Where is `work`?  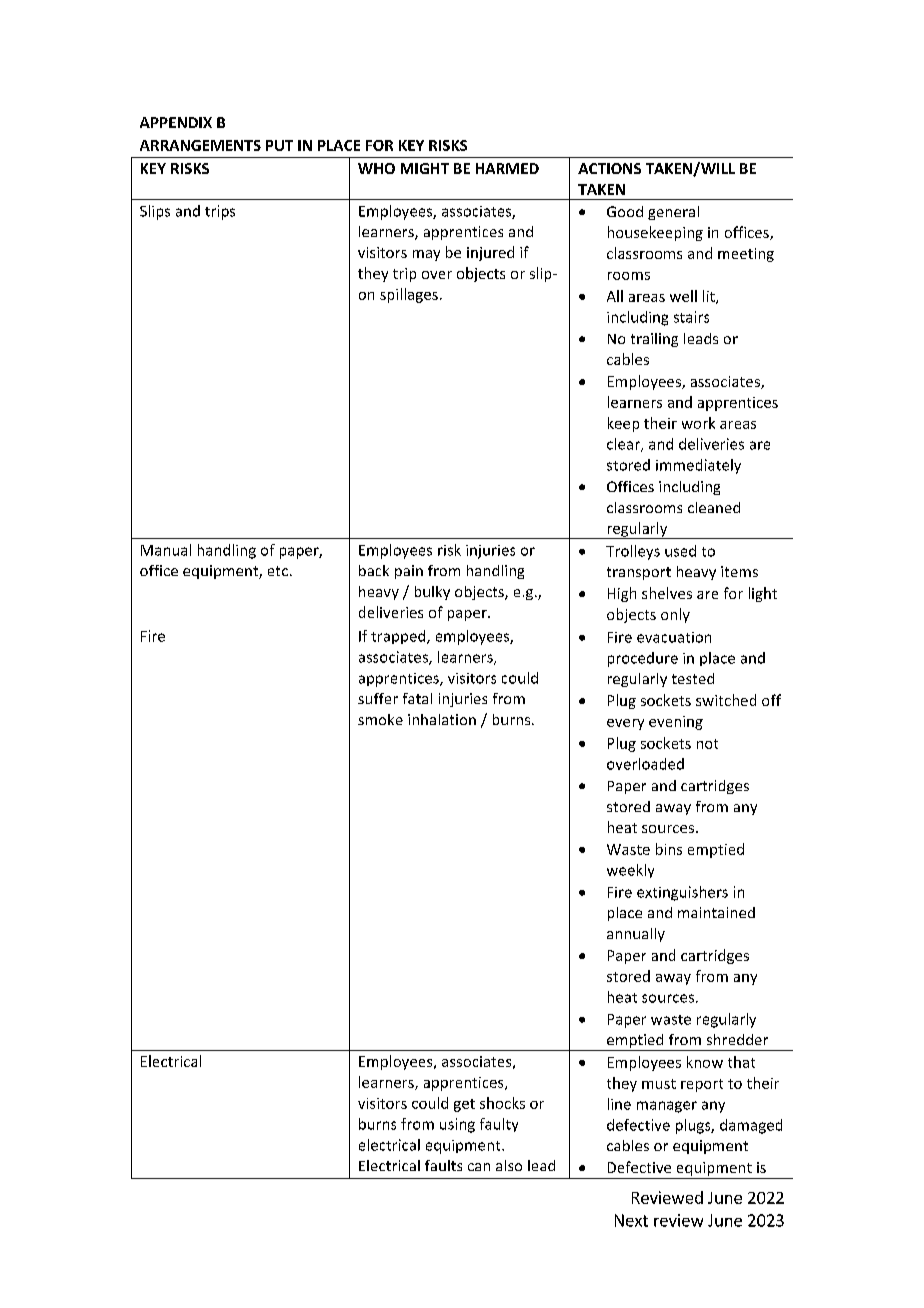
work is located at coordinates (698, 423).
